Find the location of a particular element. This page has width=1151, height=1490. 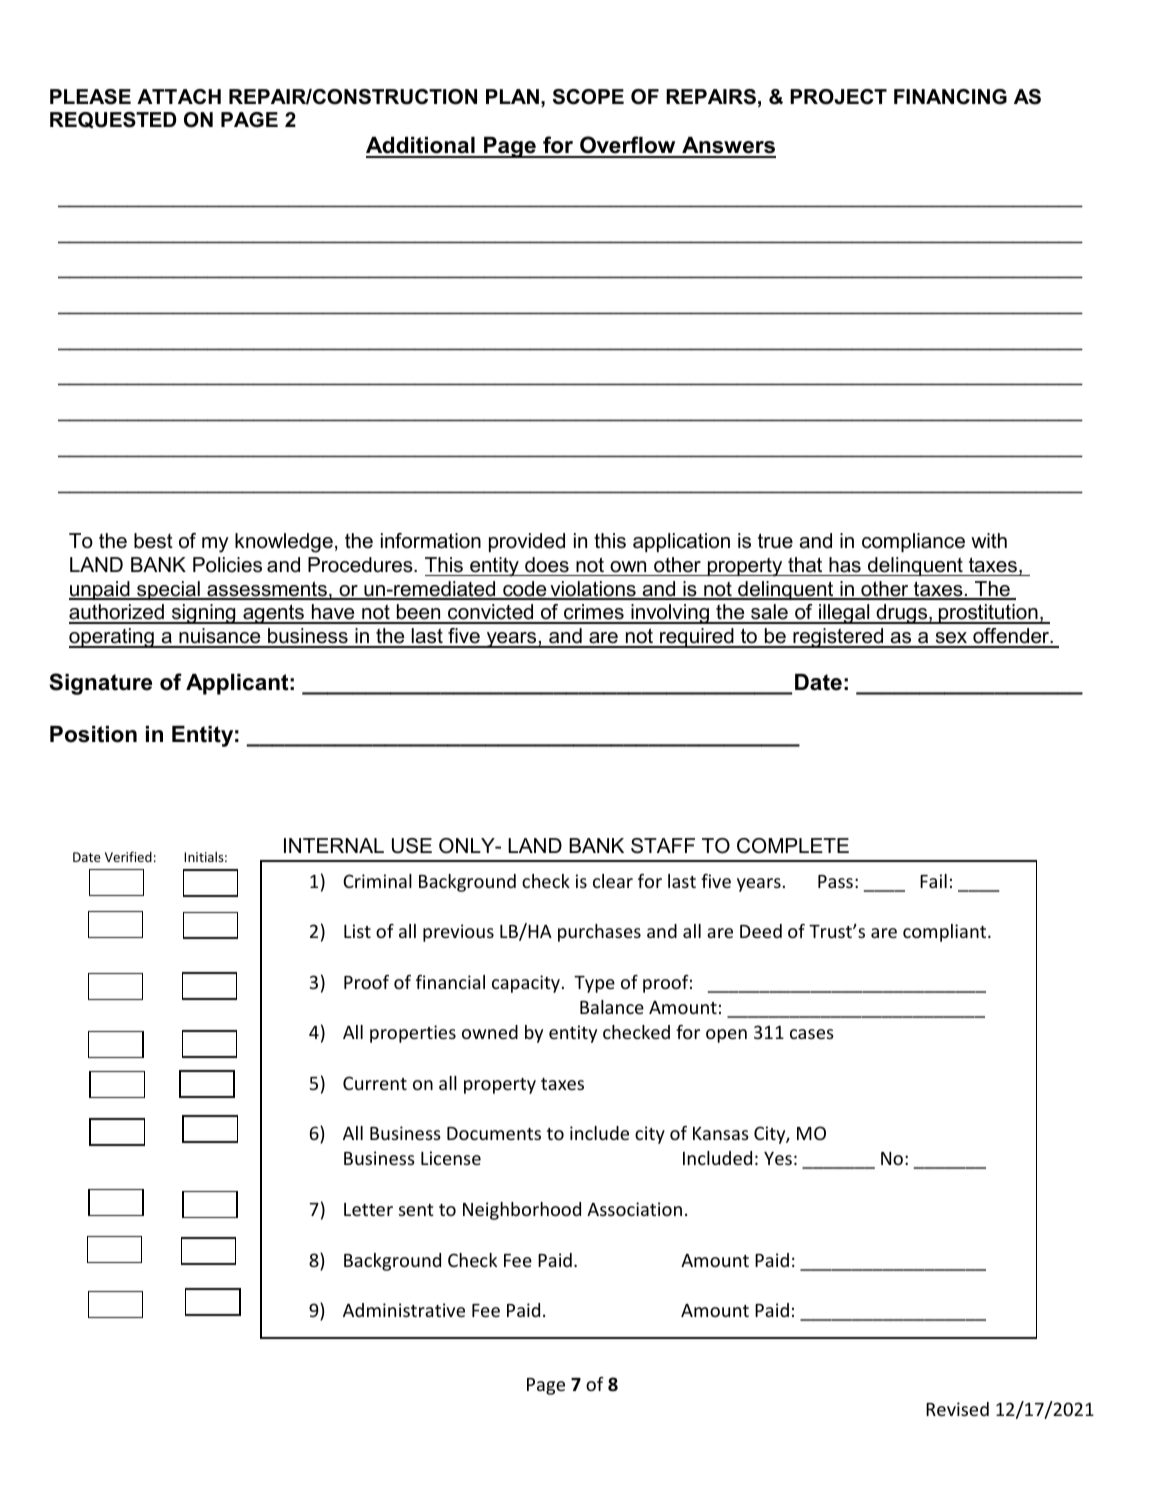

best is located at coordinates (153, 541).
